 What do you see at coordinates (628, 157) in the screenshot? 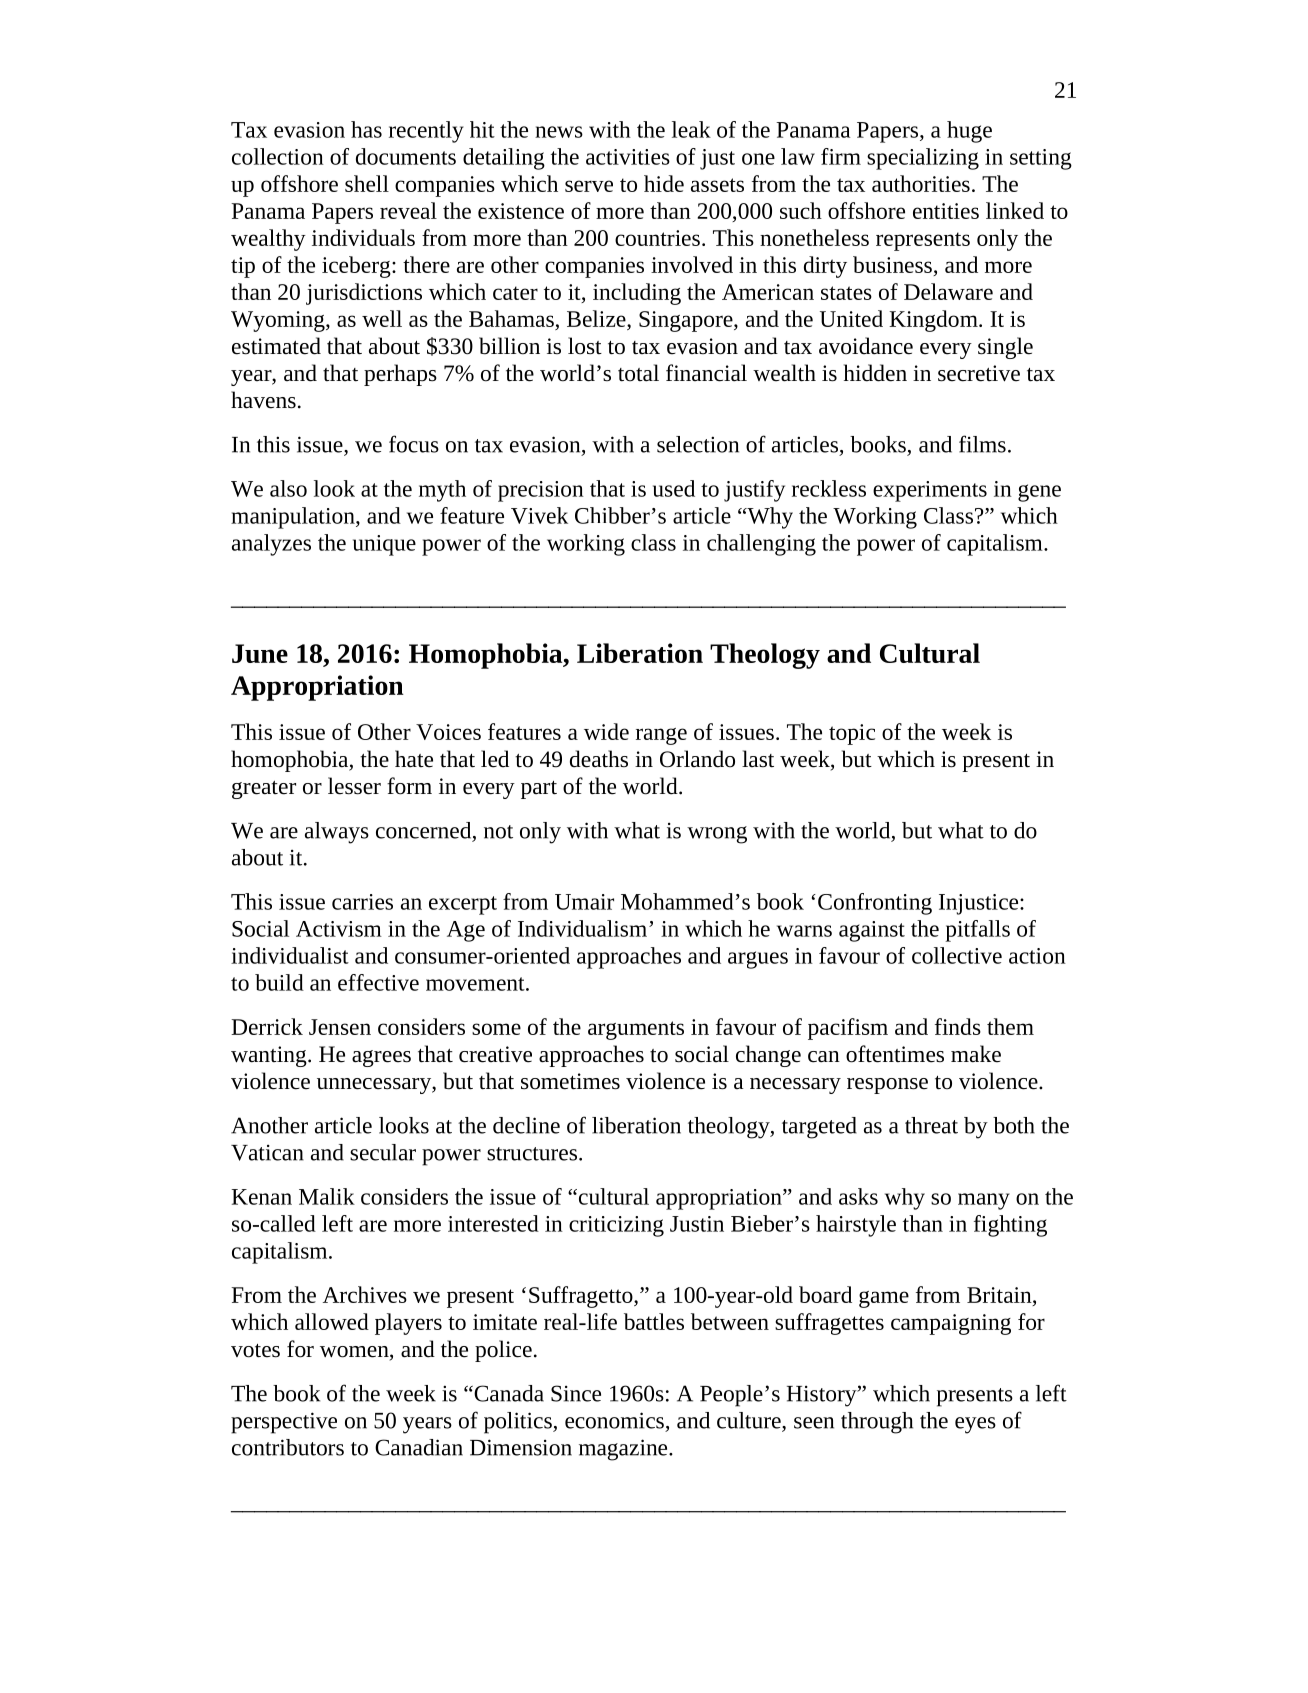
I see `activities` at bounding box center [628, 157].
